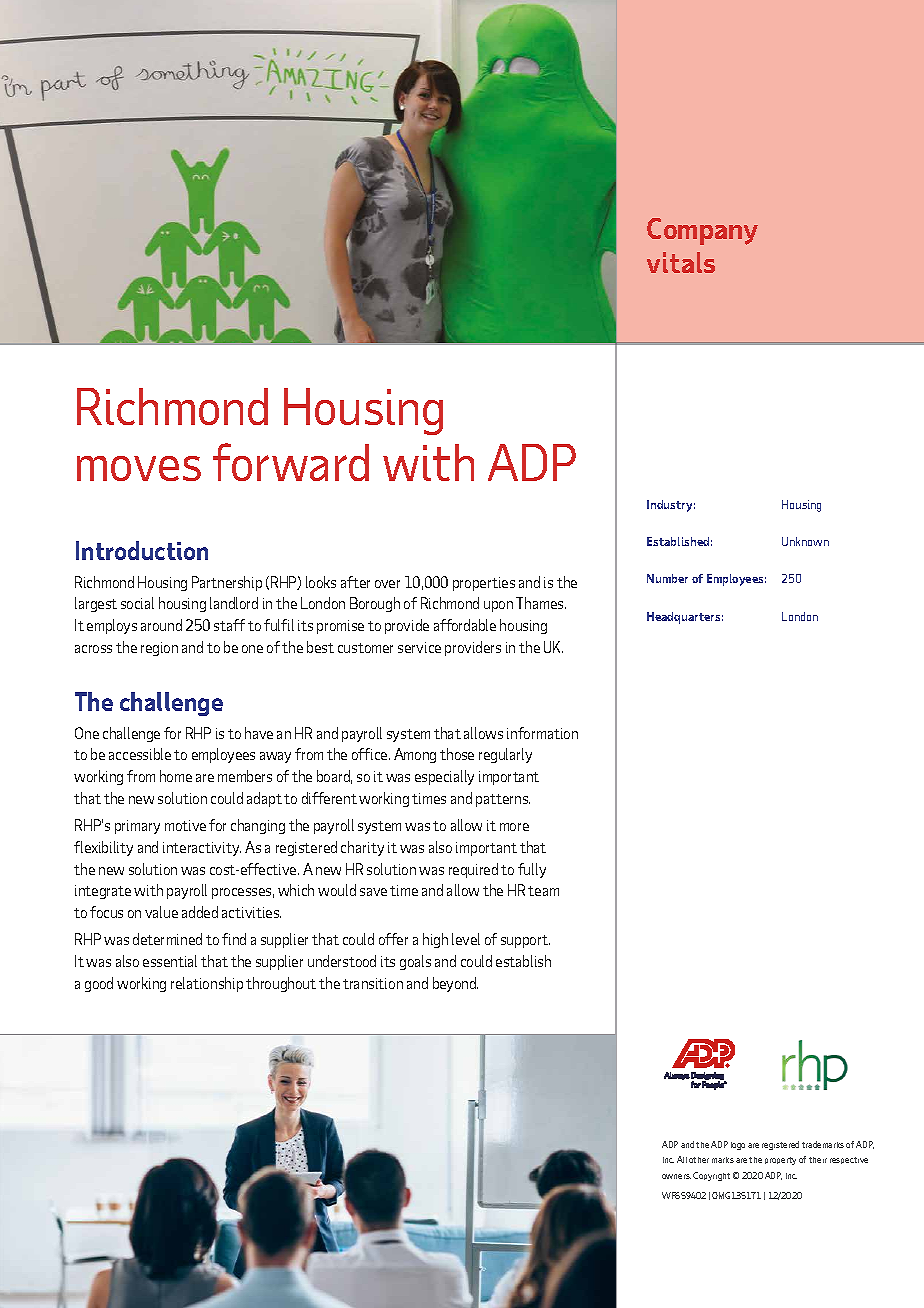 The height and width of the image is (1308, 924). What do you see at coordinates (738, 1146) in the image?
I see `logo` at bounding box center [738, 1146].
